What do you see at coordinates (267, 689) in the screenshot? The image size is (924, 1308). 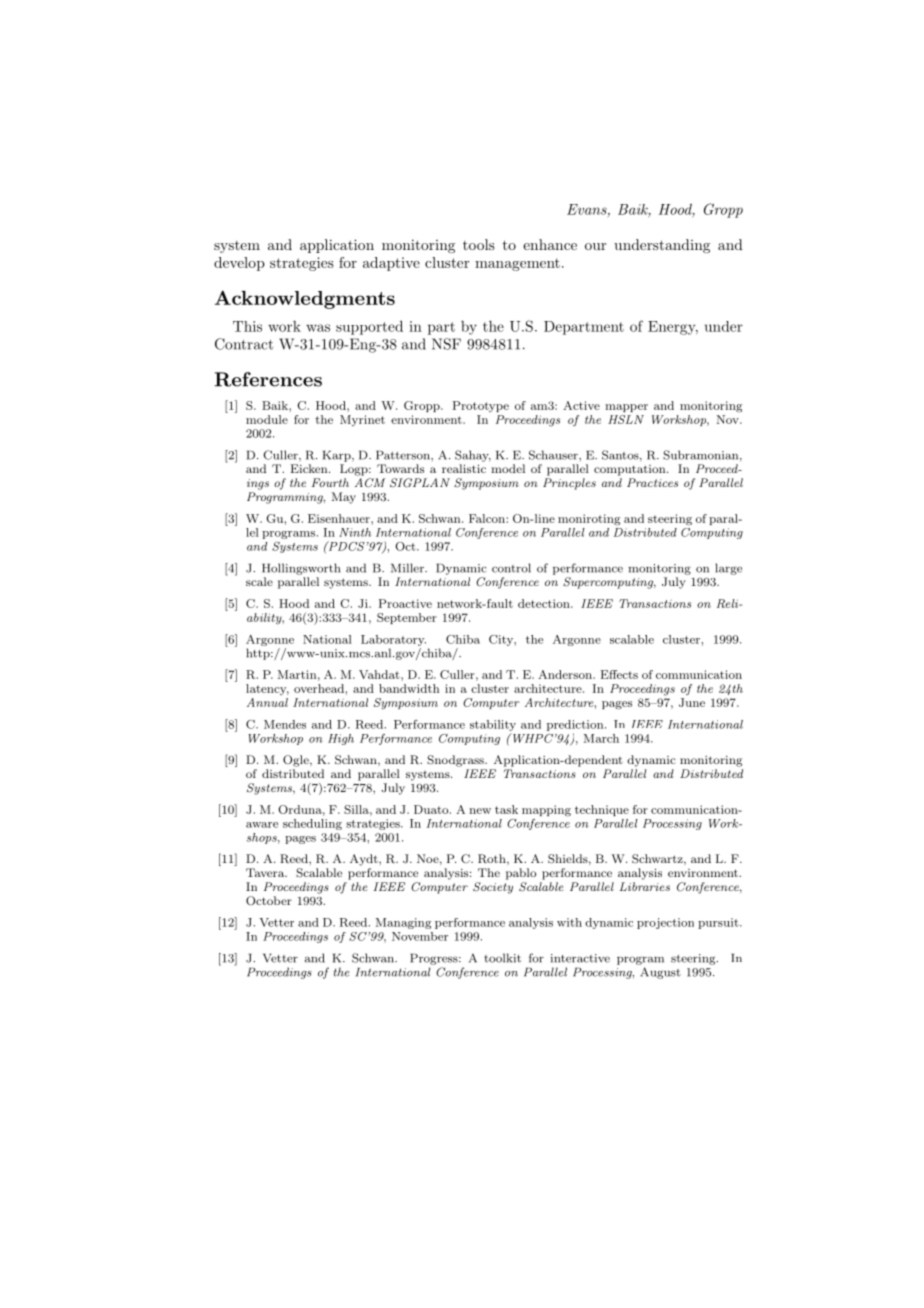 I see `latency` at bounding box center [267, 689].
